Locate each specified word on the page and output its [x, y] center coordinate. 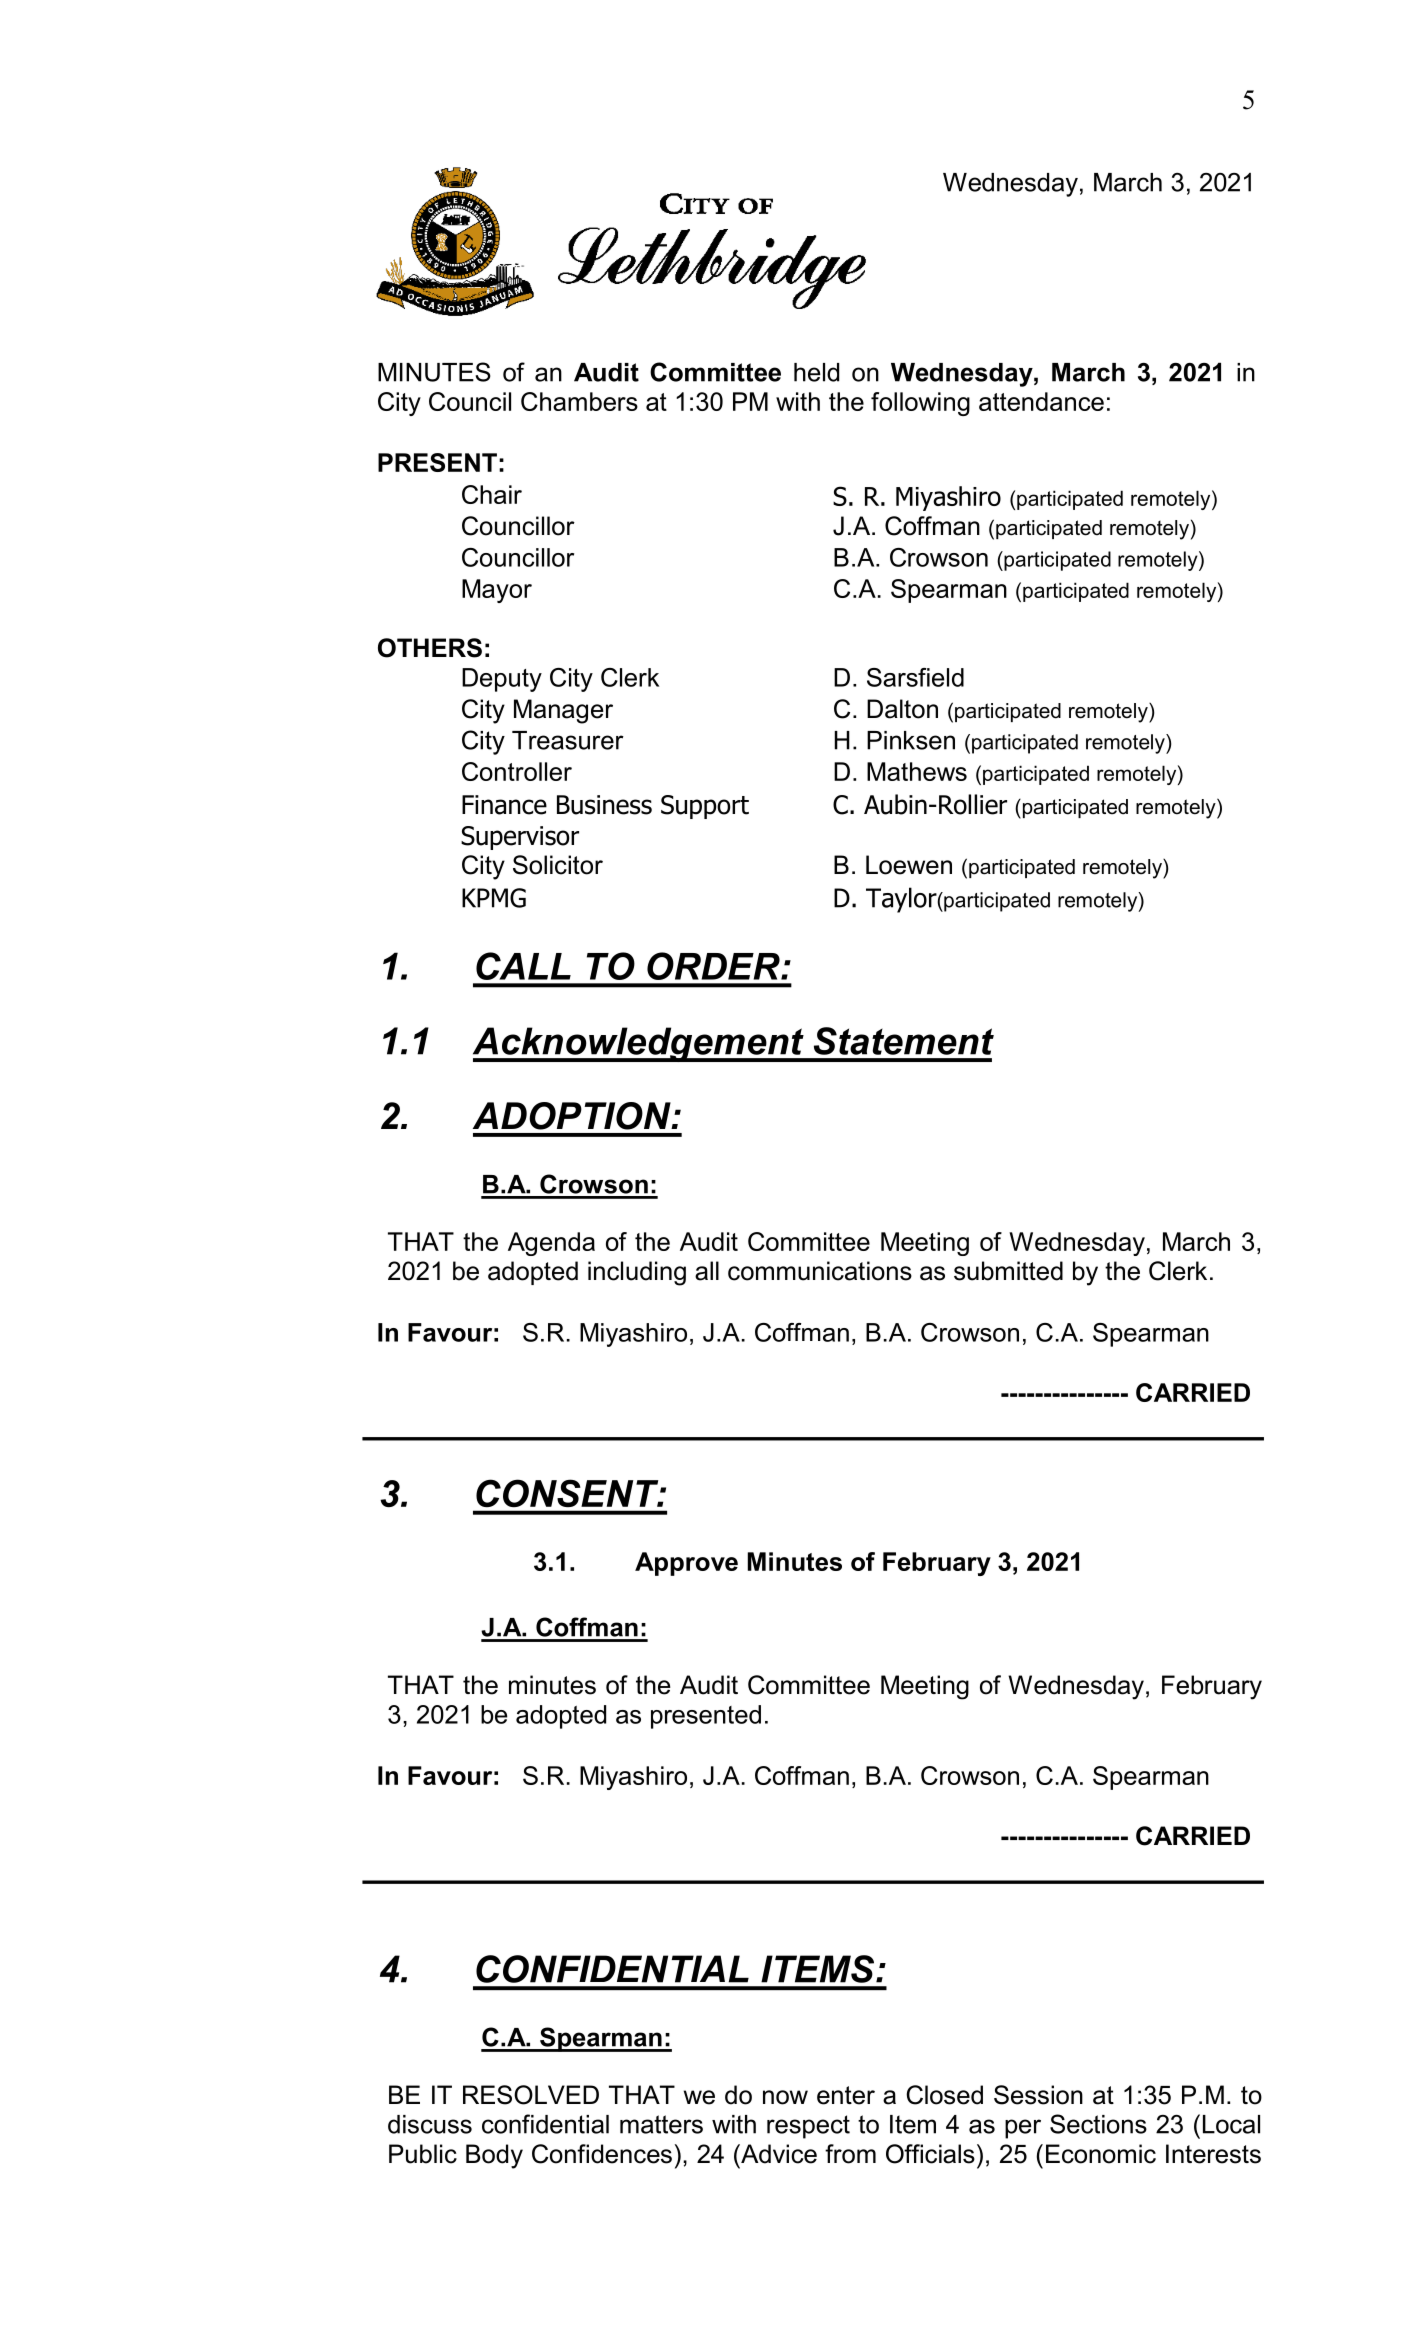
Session [1038, 2095]
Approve [686, 1564]
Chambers [579, 401]
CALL [523, 966]
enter [846, 2095]
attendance [1041, 401]
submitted [1008, 1271]
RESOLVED [531, 2095]
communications [820, 1271]
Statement [904, 1041]
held [816, 372]
